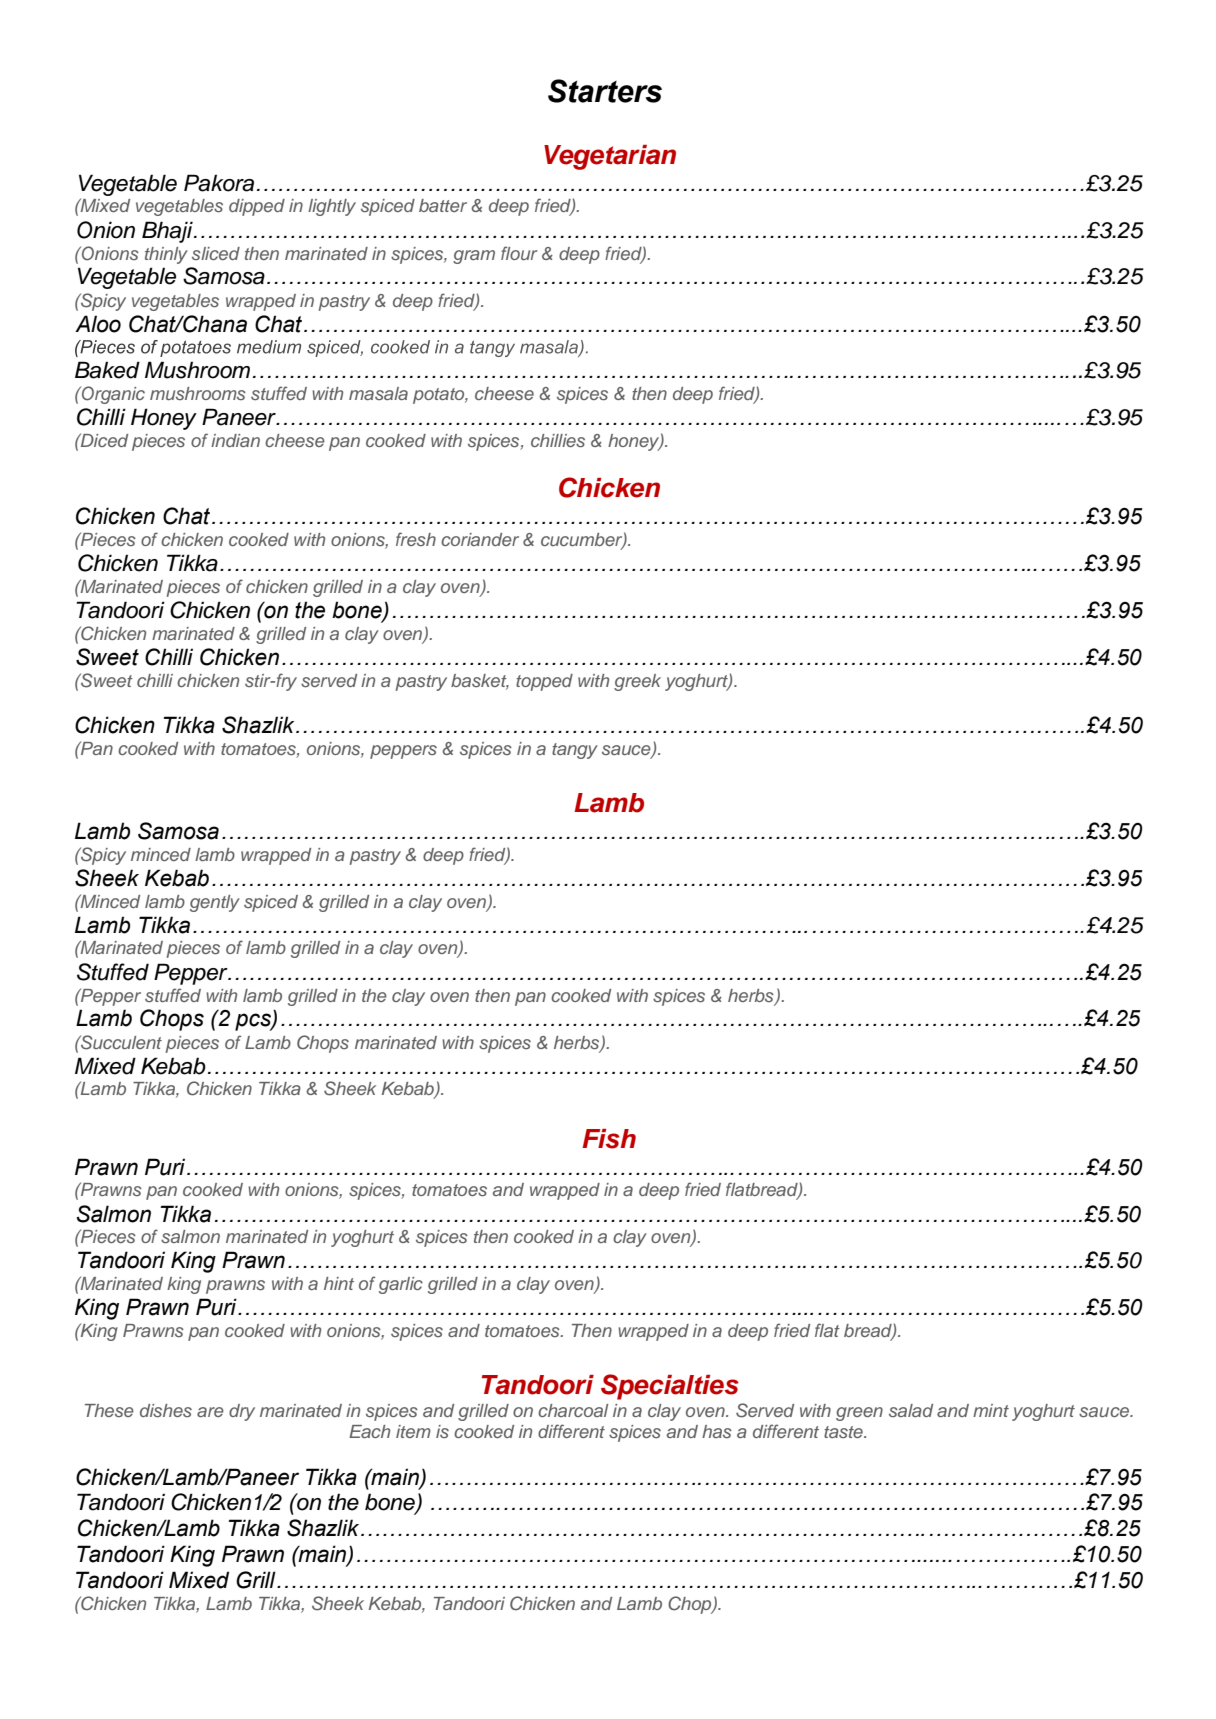 The height and width of the document is (1719, 1216). Describe the element at coordinates (257, 207) in the document. I see `dipped` at that location.
